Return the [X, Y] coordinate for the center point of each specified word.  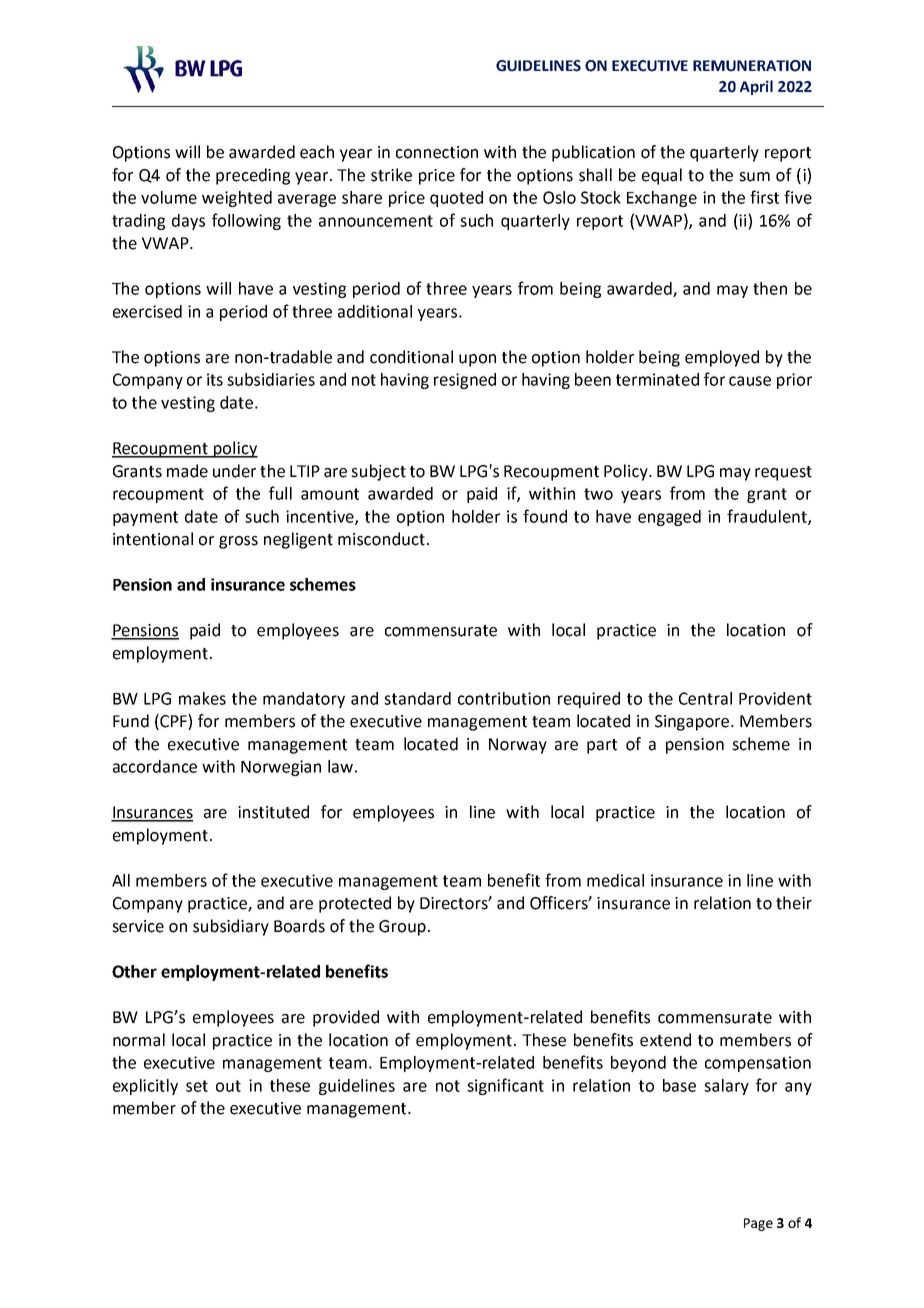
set [197, 1086]
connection [437, 152]
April [756, 87]
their [794, 903]
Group [402, 928]
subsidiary [231, 927]
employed [722, 358]
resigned [465, 381]
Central [705, 698]
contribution [504, 698]
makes [202, 698]
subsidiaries [271, 379]
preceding [253, 176]
